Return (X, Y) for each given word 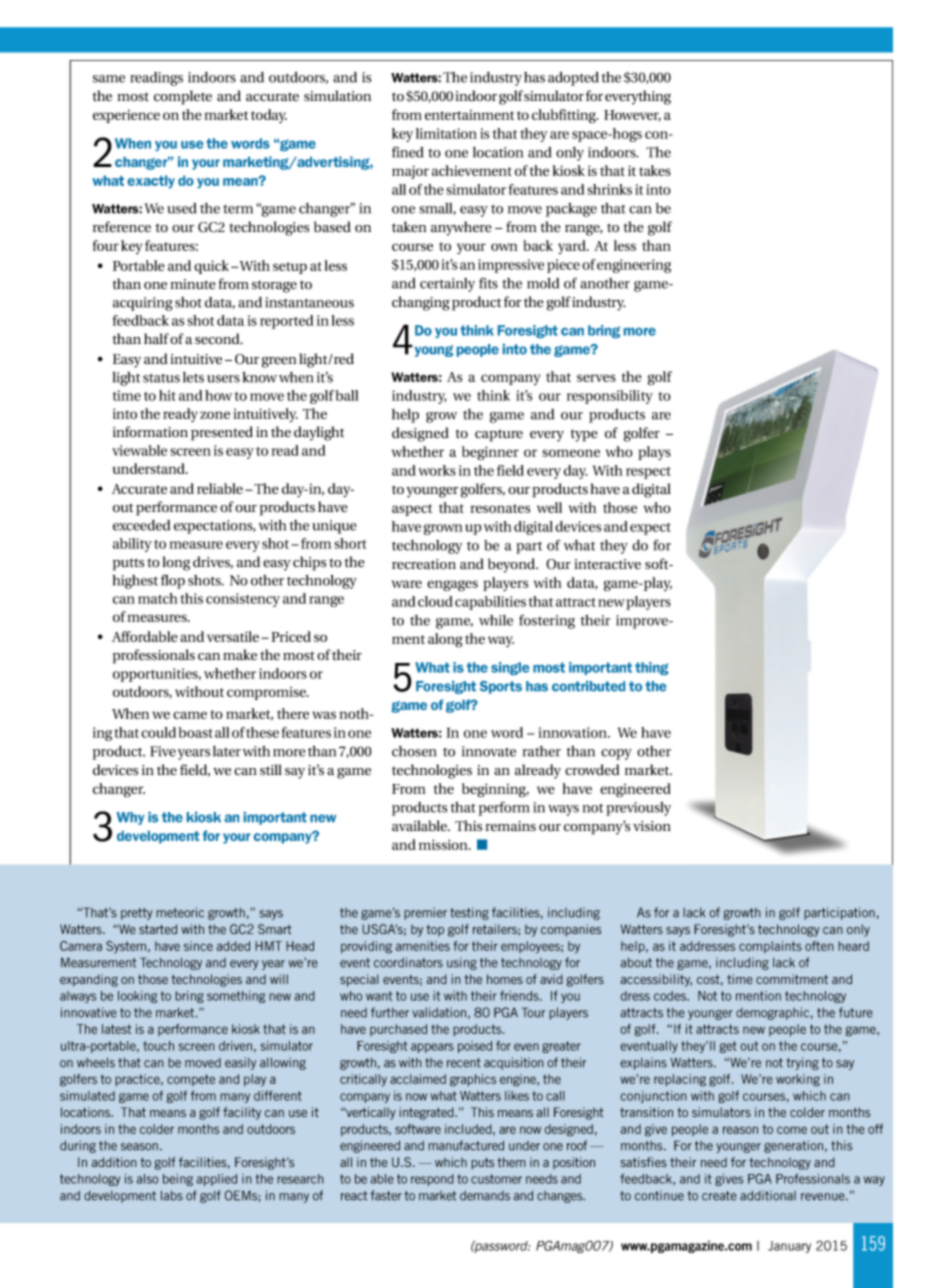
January (789, 1247)
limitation (446, 133)
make (240, 655)
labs (172, 1195)
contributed (588, 686)
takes (655, 170)
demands (485, 1196)
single (510, 668)
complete (183, 97)
